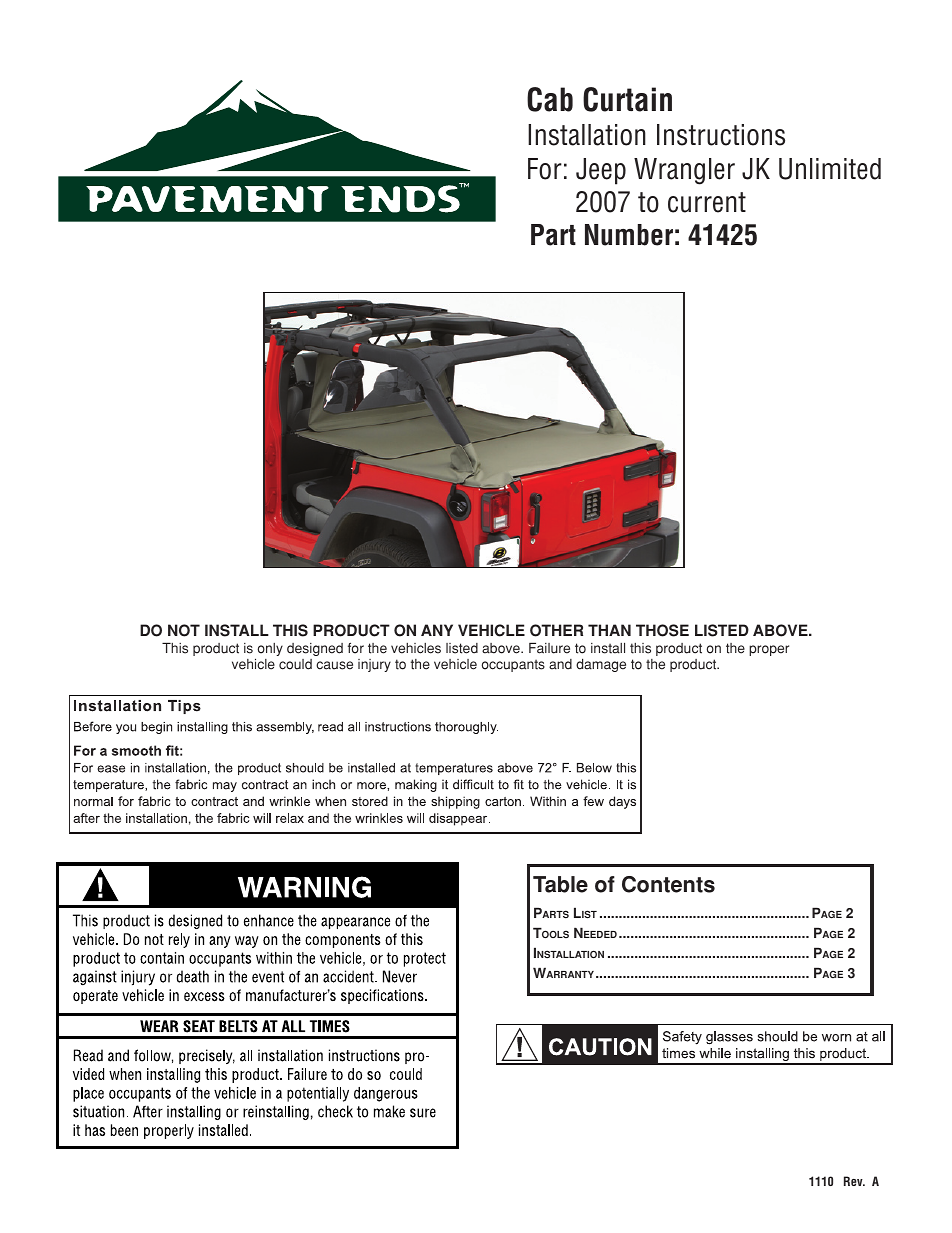 This screenshot has width=952, height=1233. What do you see at coordinates (513, 665) in the screenshot?
I see `occupants` at bounding box center [513, 665].
